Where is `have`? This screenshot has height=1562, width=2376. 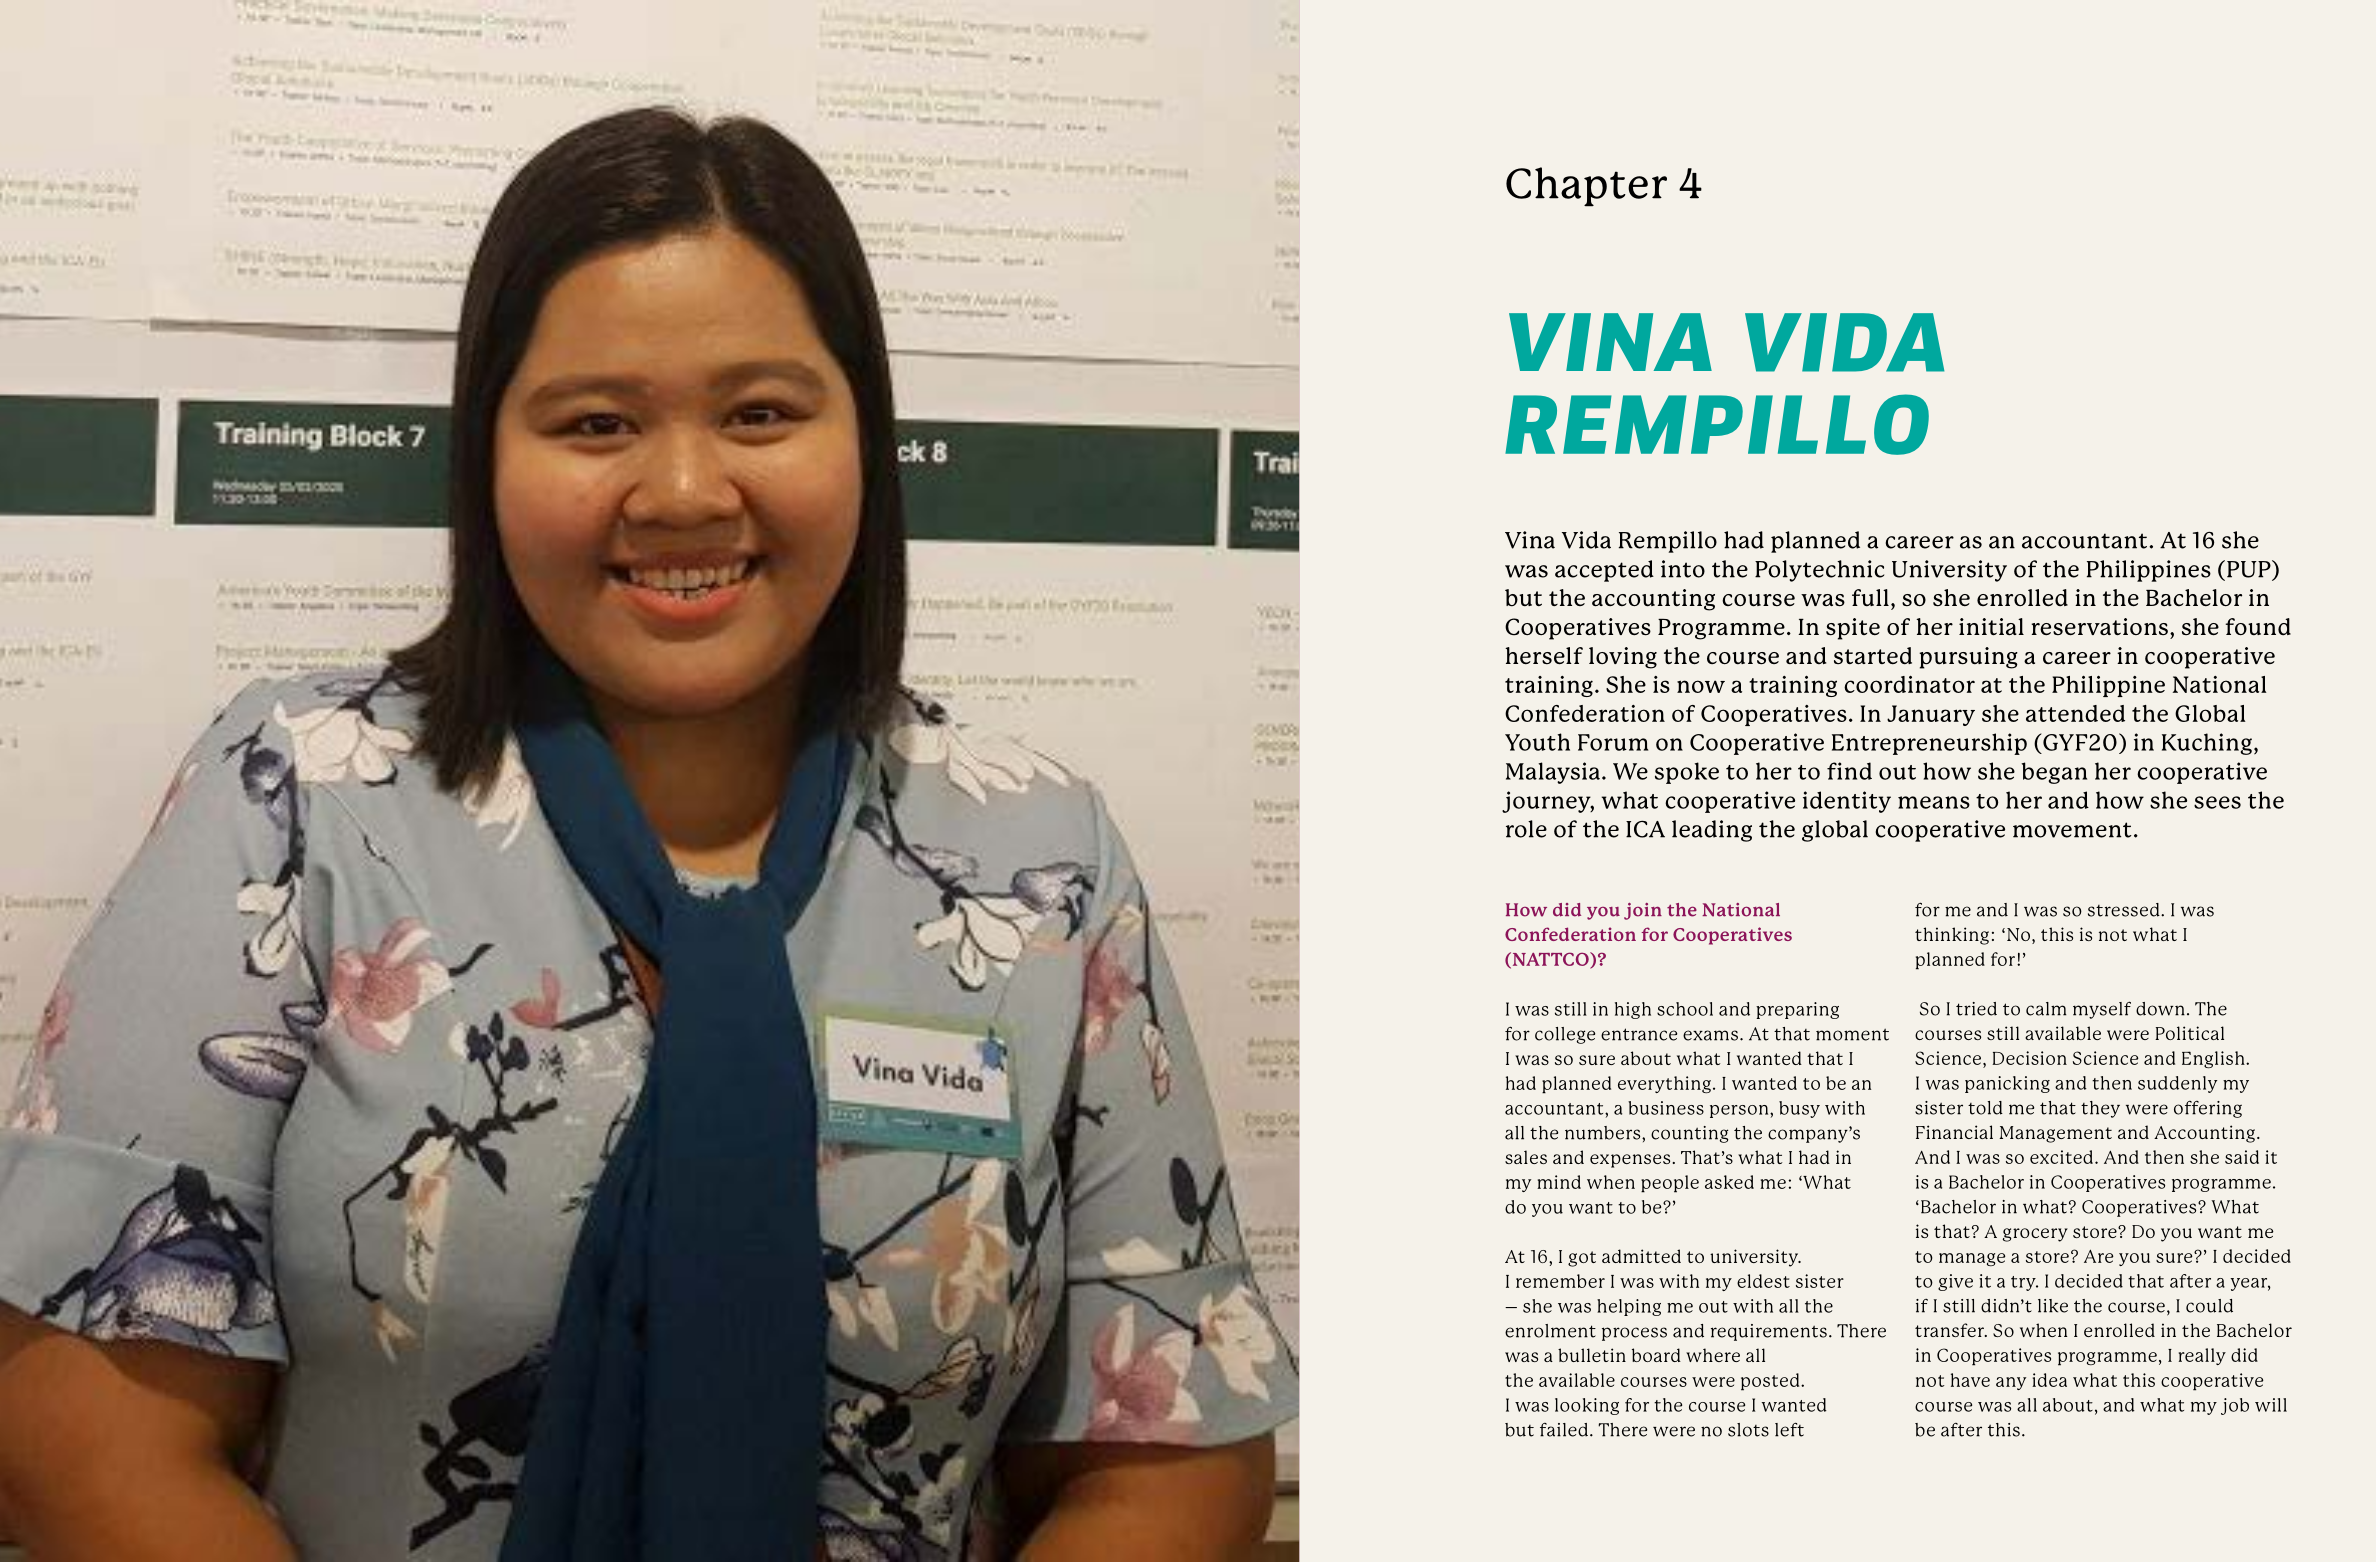
have is located at coordinates (1970, 1380).
